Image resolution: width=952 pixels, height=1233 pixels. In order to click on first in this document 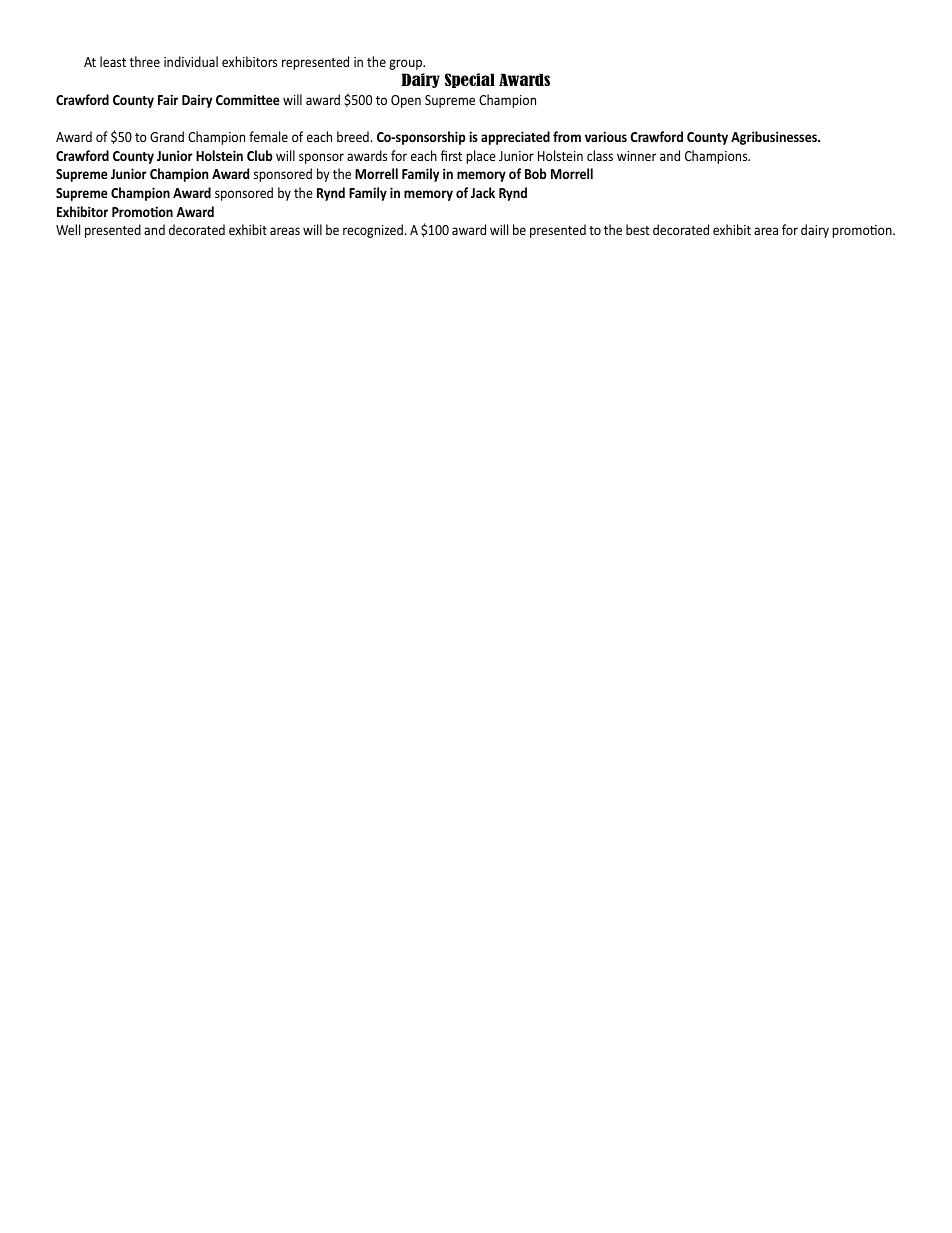, I will do `click(451, 155)`.
